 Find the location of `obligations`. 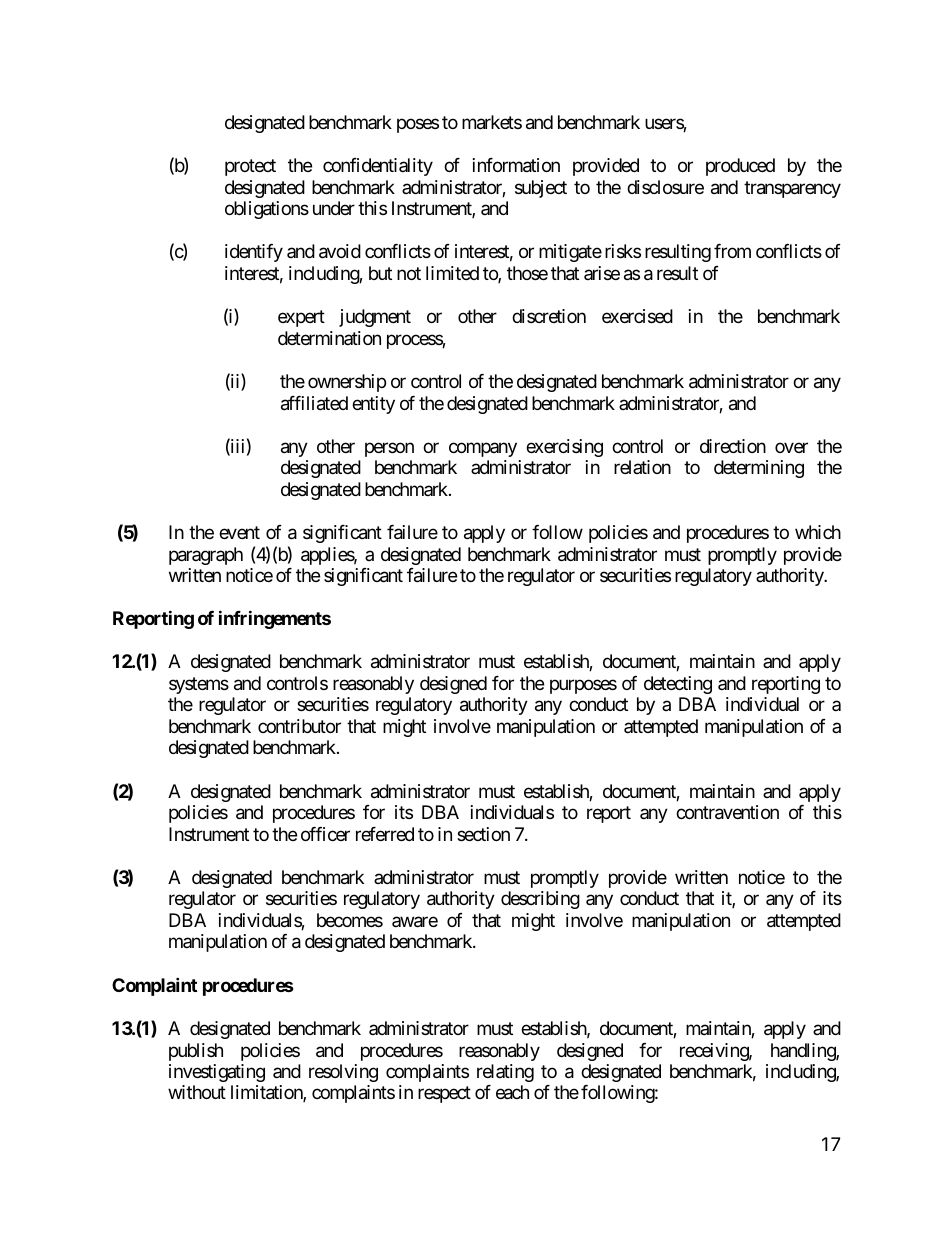

obligations is located at coordinates (267, 210).
